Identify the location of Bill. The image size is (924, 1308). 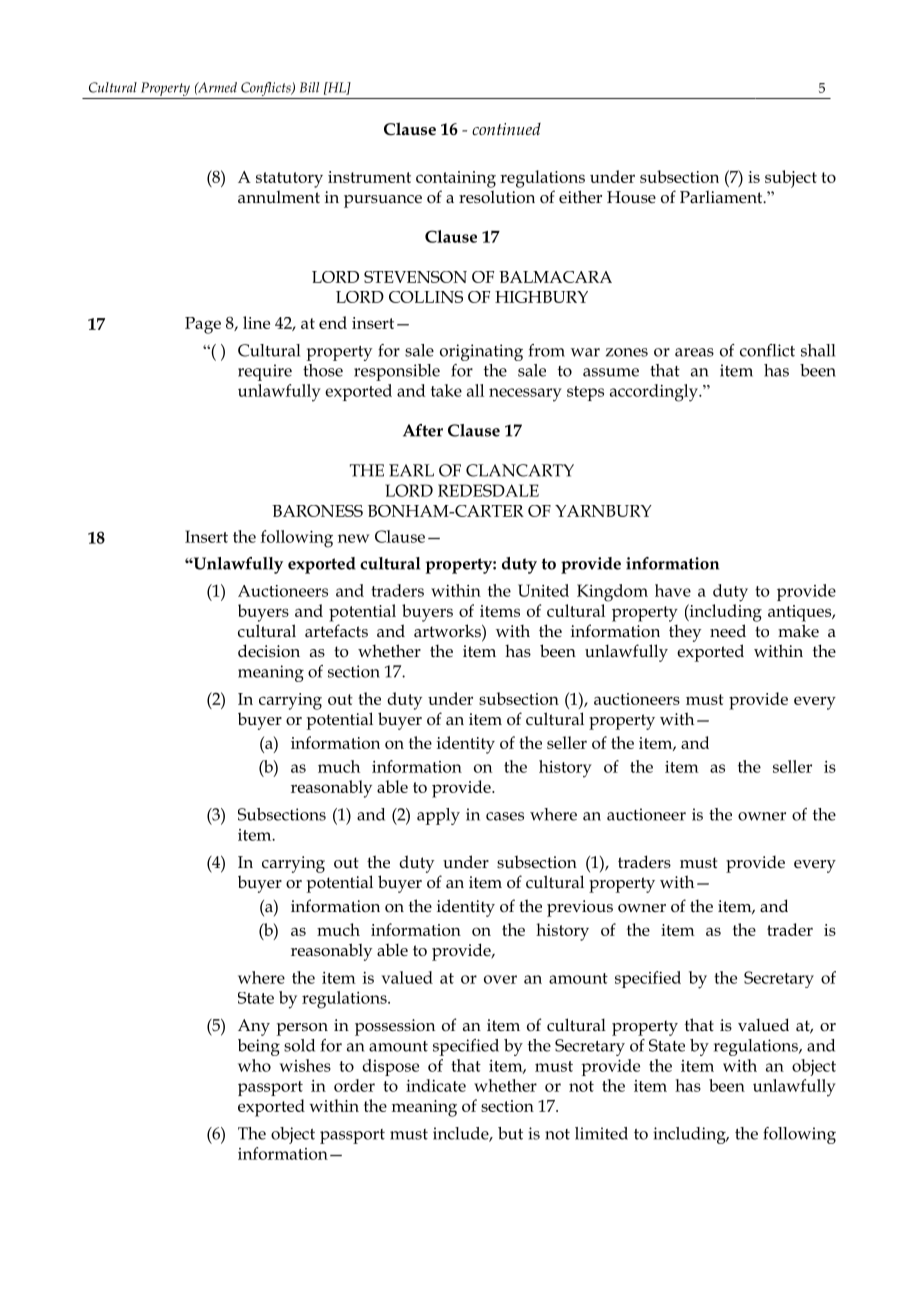
(309, 87).
